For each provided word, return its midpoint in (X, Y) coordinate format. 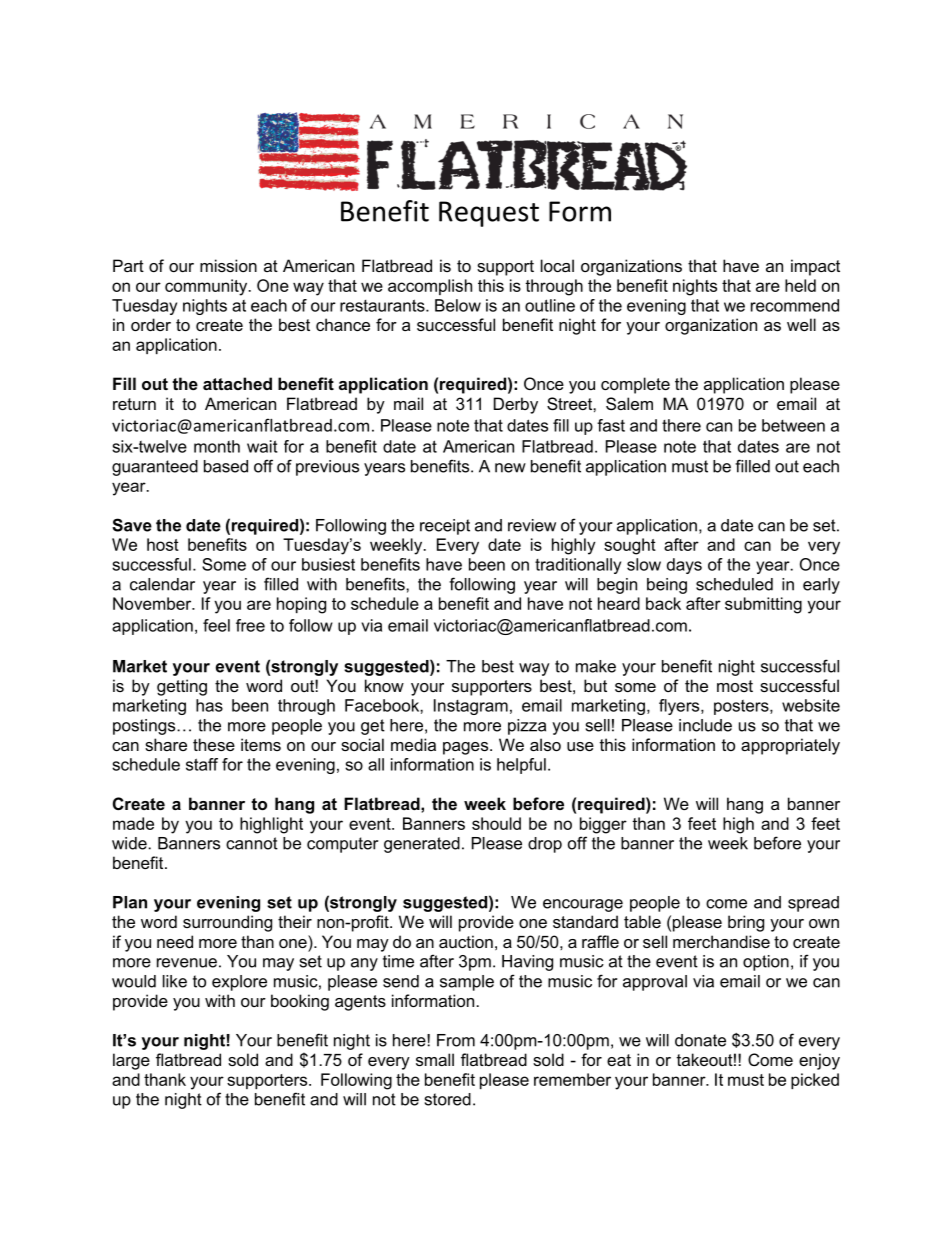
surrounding (227, 923)
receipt (445, 527)
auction (466, 941)
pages (467, 748)
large (131, 1061)
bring (746, 923)
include (705, 725)
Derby (516, 405)
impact (815, 267)
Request (489, 214)
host (163, 544)
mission (228, 265)
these (214, 744)
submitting (763, 605)
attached (237, 383)
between (793, 425)
